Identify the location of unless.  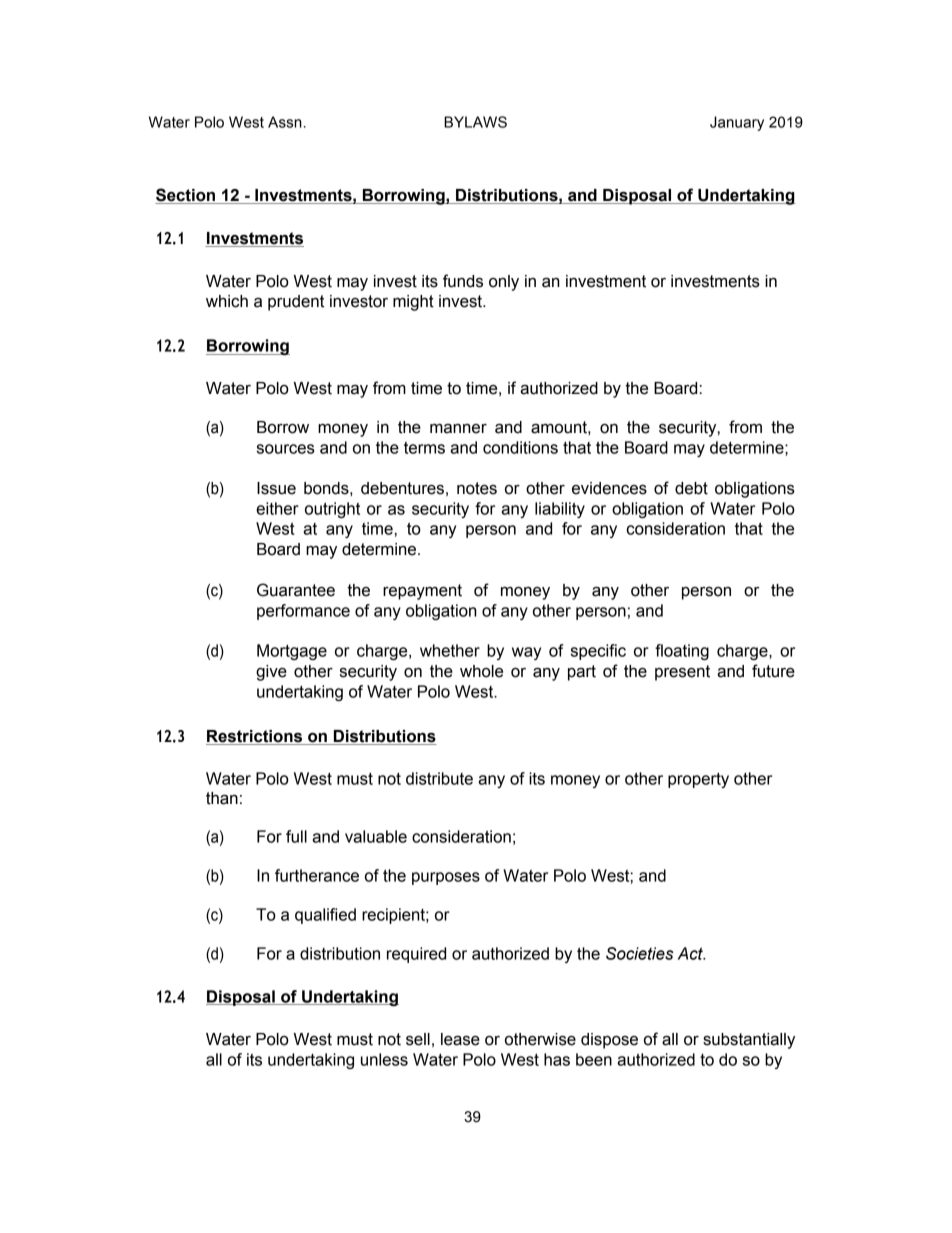
(384, 1059).
